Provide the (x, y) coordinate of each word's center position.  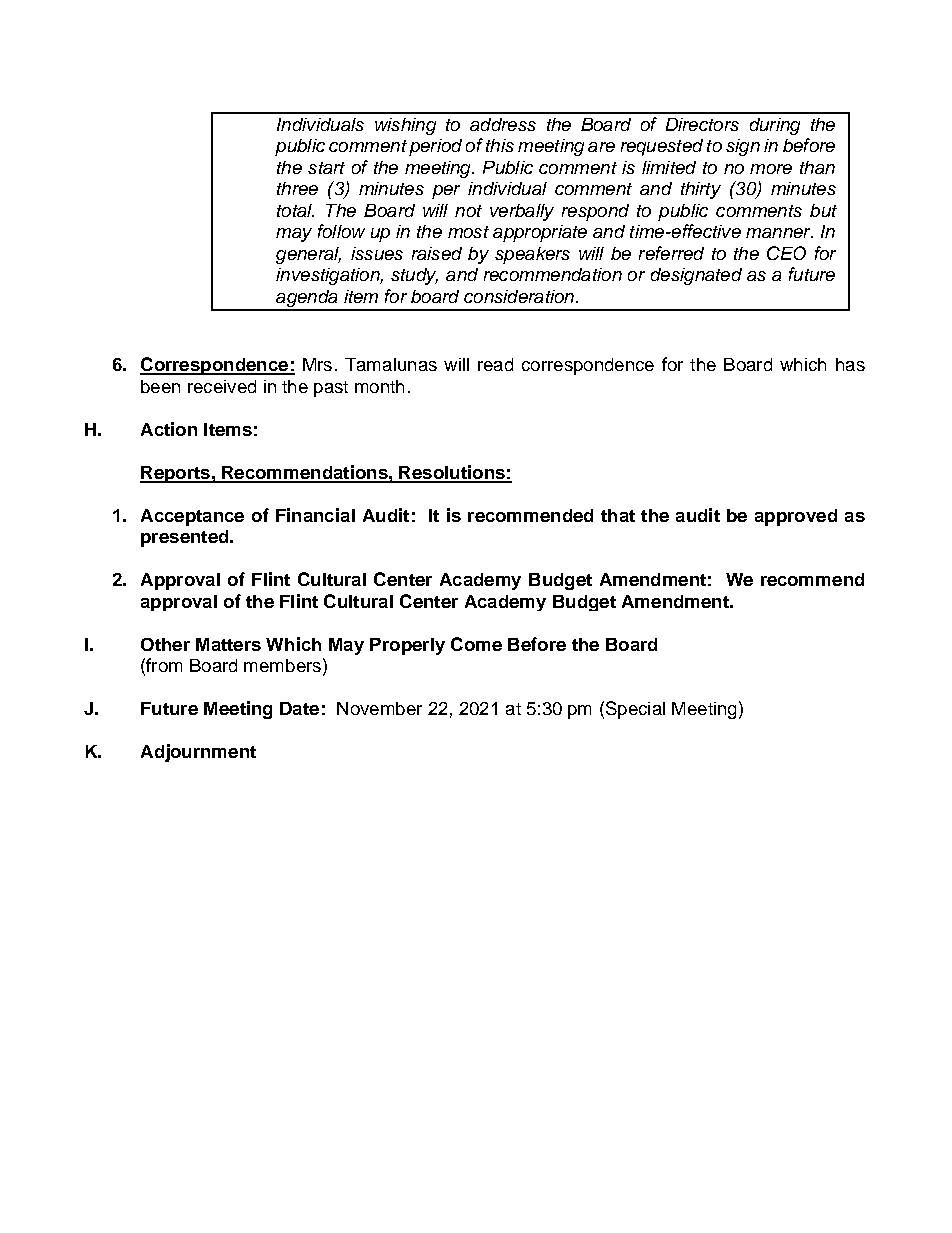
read (495, 364)
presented (186, 538)
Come (476, 644)
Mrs (317, 364)
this (500, 145)
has (850, 364)
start (326, 168)
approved (796, 517)
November (379, 708)
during (775, 126)
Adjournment (198, 753)
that (618, 515)
